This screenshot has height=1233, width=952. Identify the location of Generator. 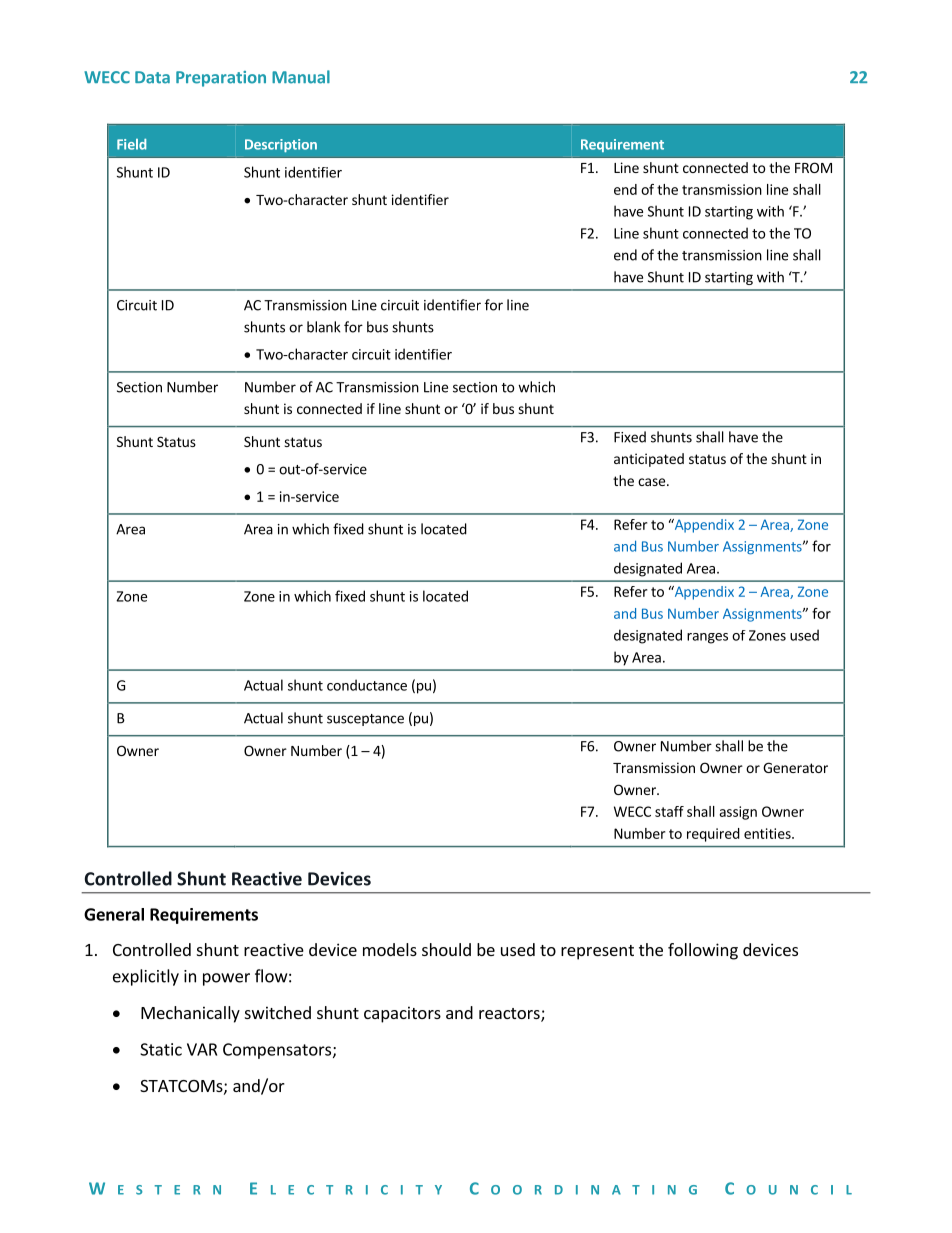
(795, 767).
